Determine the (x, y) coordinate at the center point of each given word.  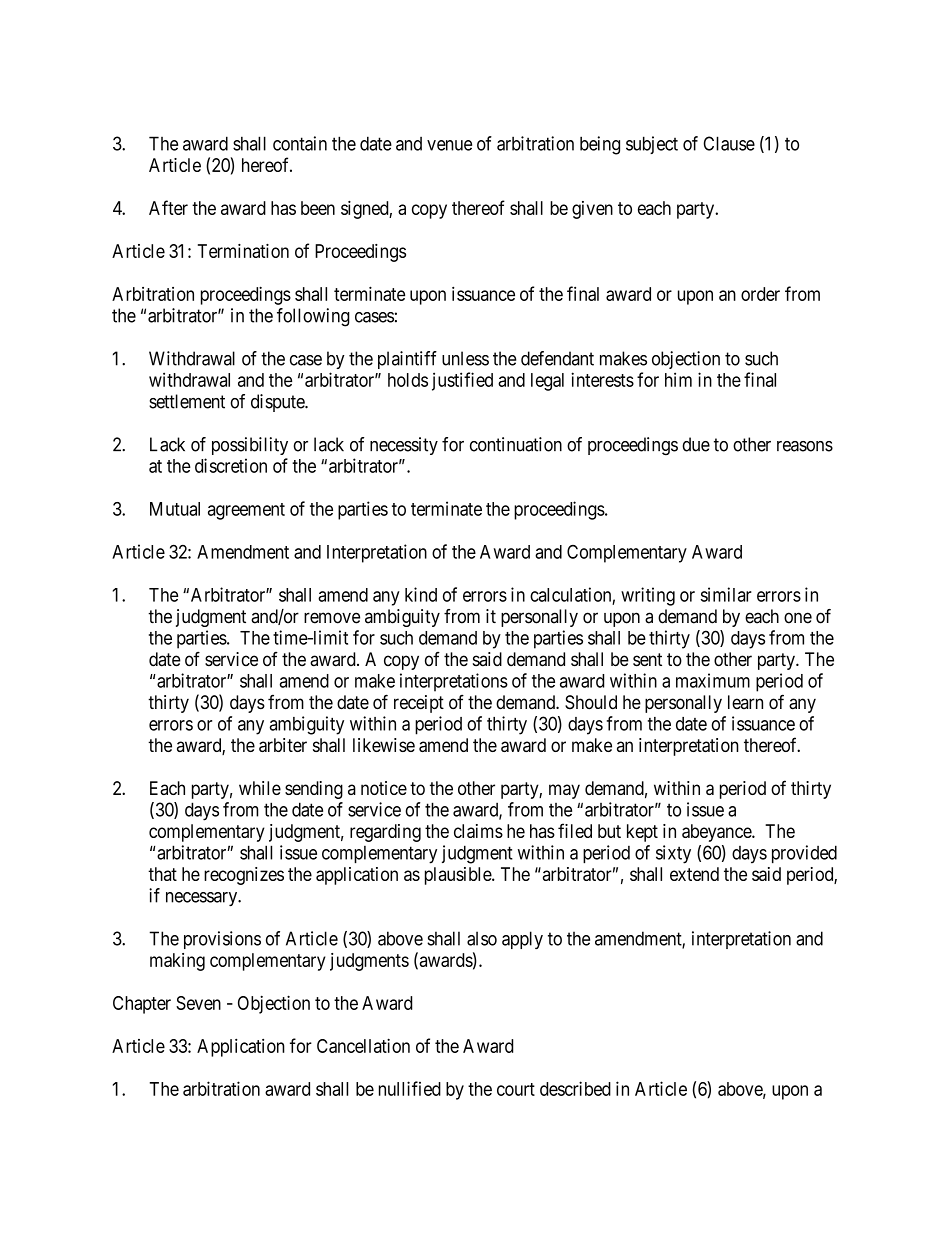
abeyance (717, 833)
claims (478, 831)
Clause (729, 143)
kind (421, 594)
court (516, 1089)
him (678, 379)
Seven (198, 1003)
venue (449, 145)
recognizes (244, 876)
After (168, 207)
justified (462, 381)
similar (726, 594)
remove (332, 618)
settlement (187, 401)
